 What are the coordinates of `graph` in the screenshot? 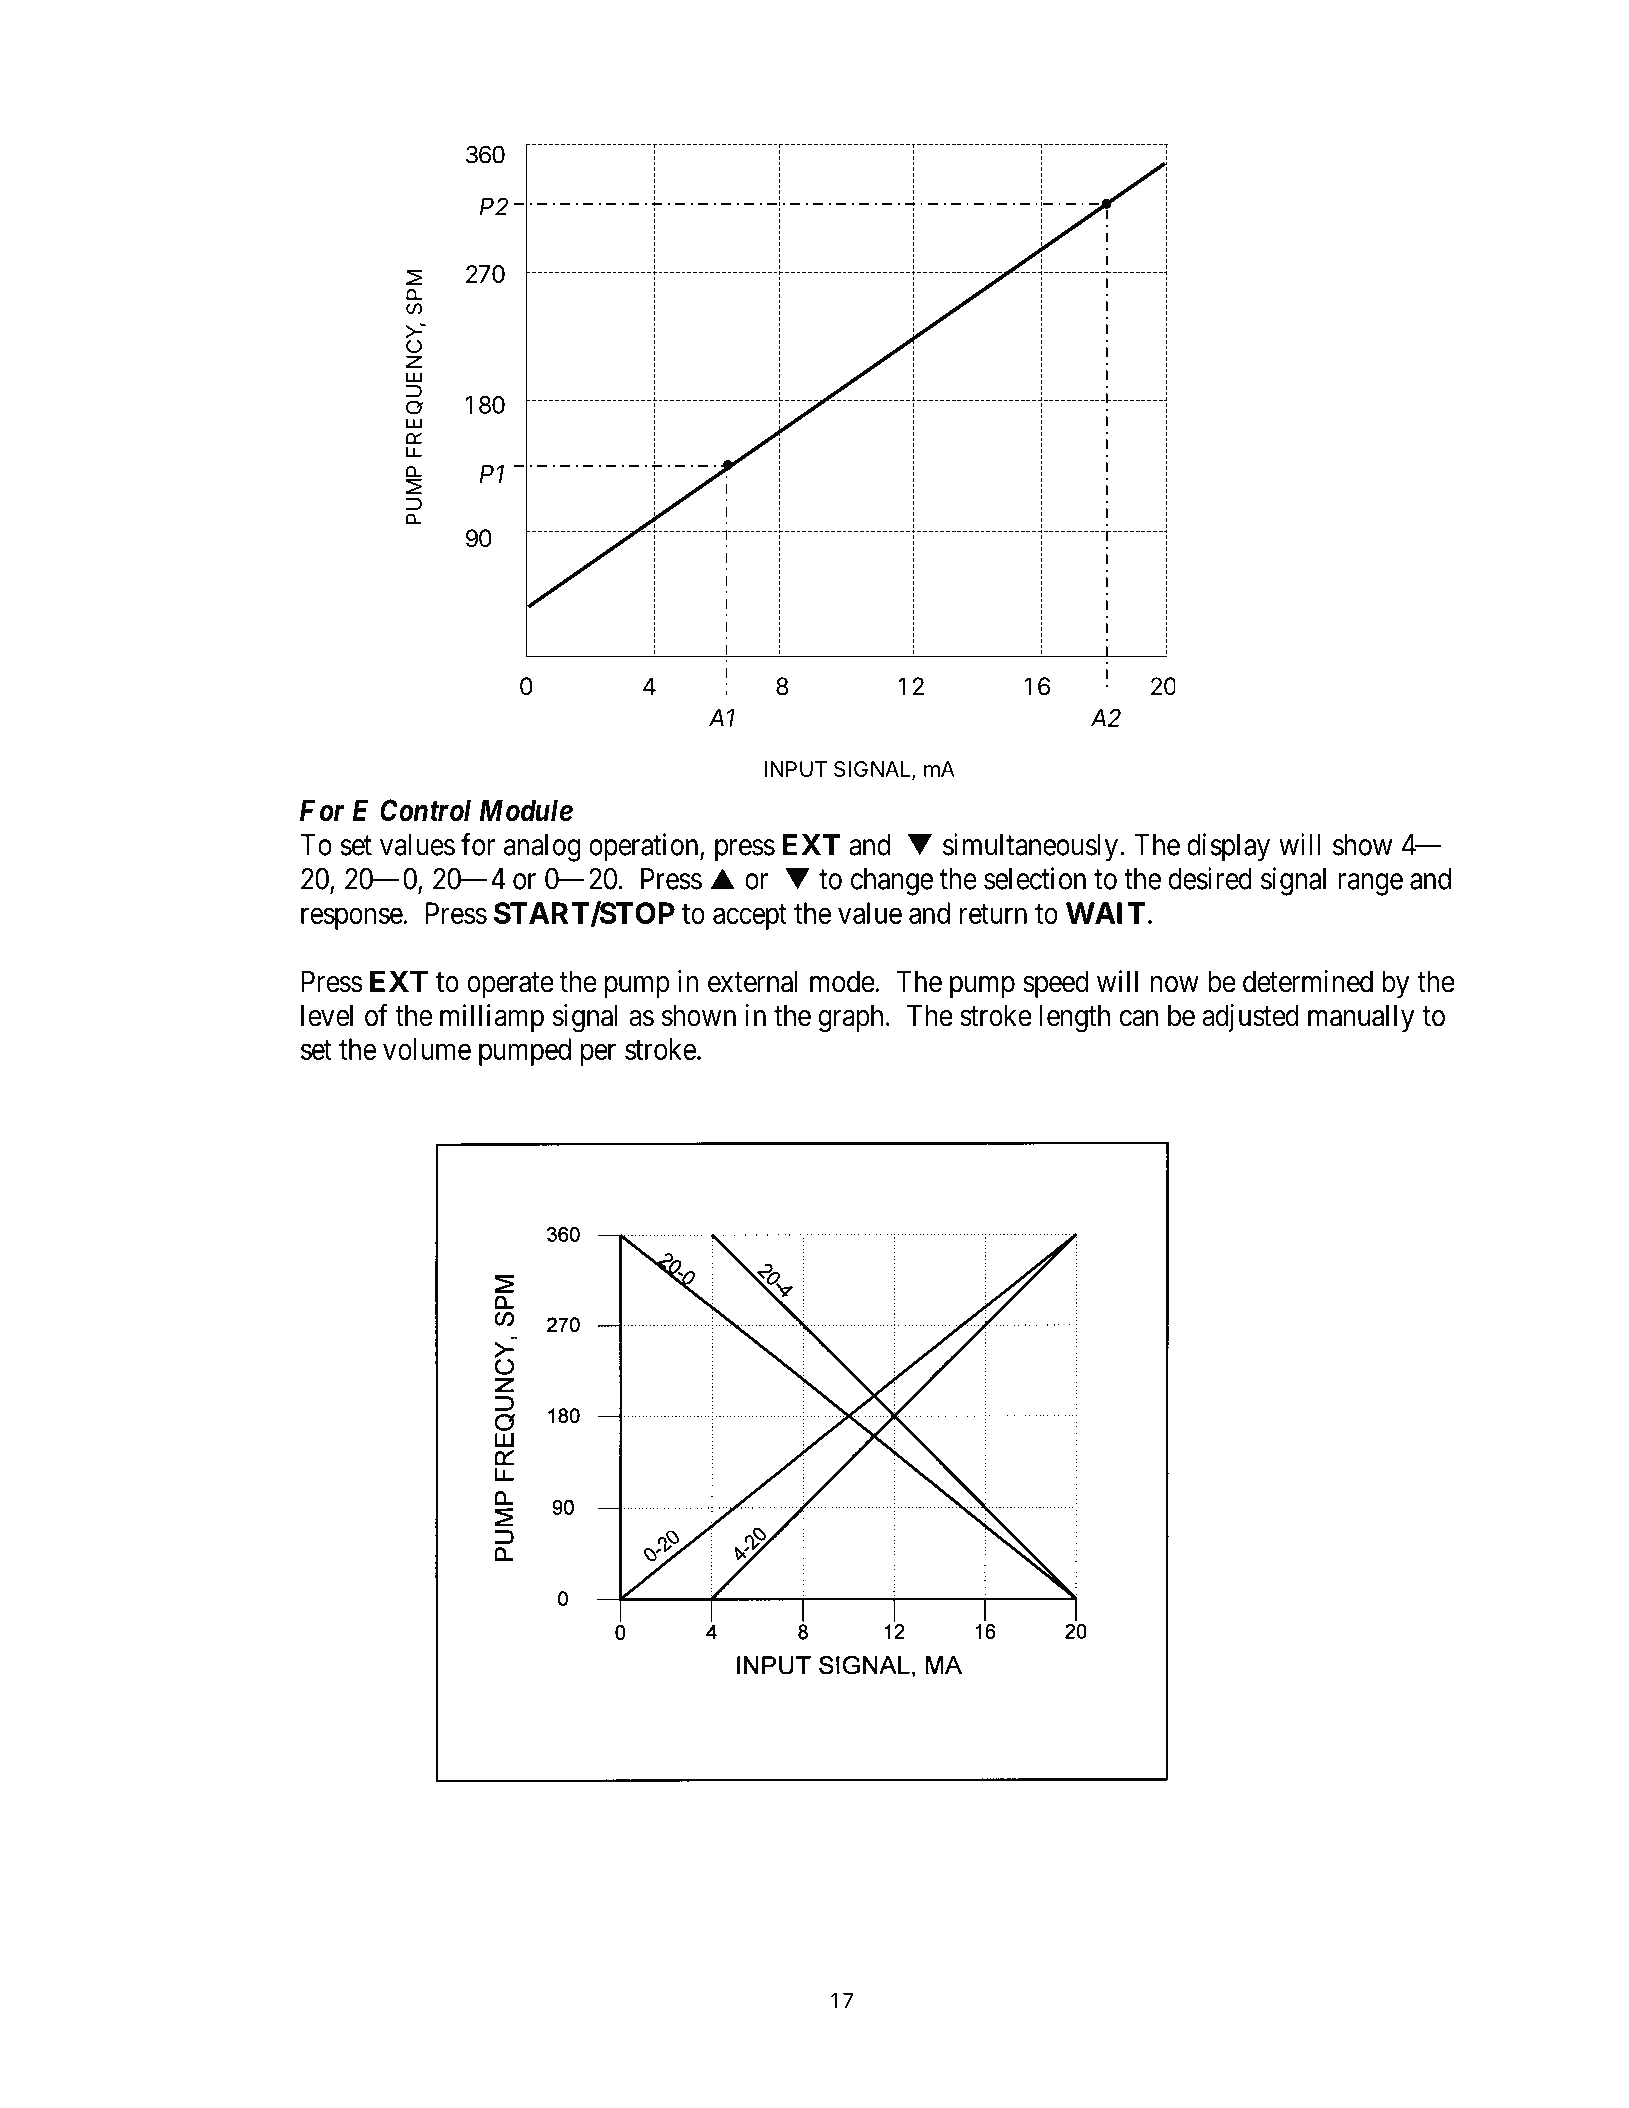 It's located at (850, 1018).
